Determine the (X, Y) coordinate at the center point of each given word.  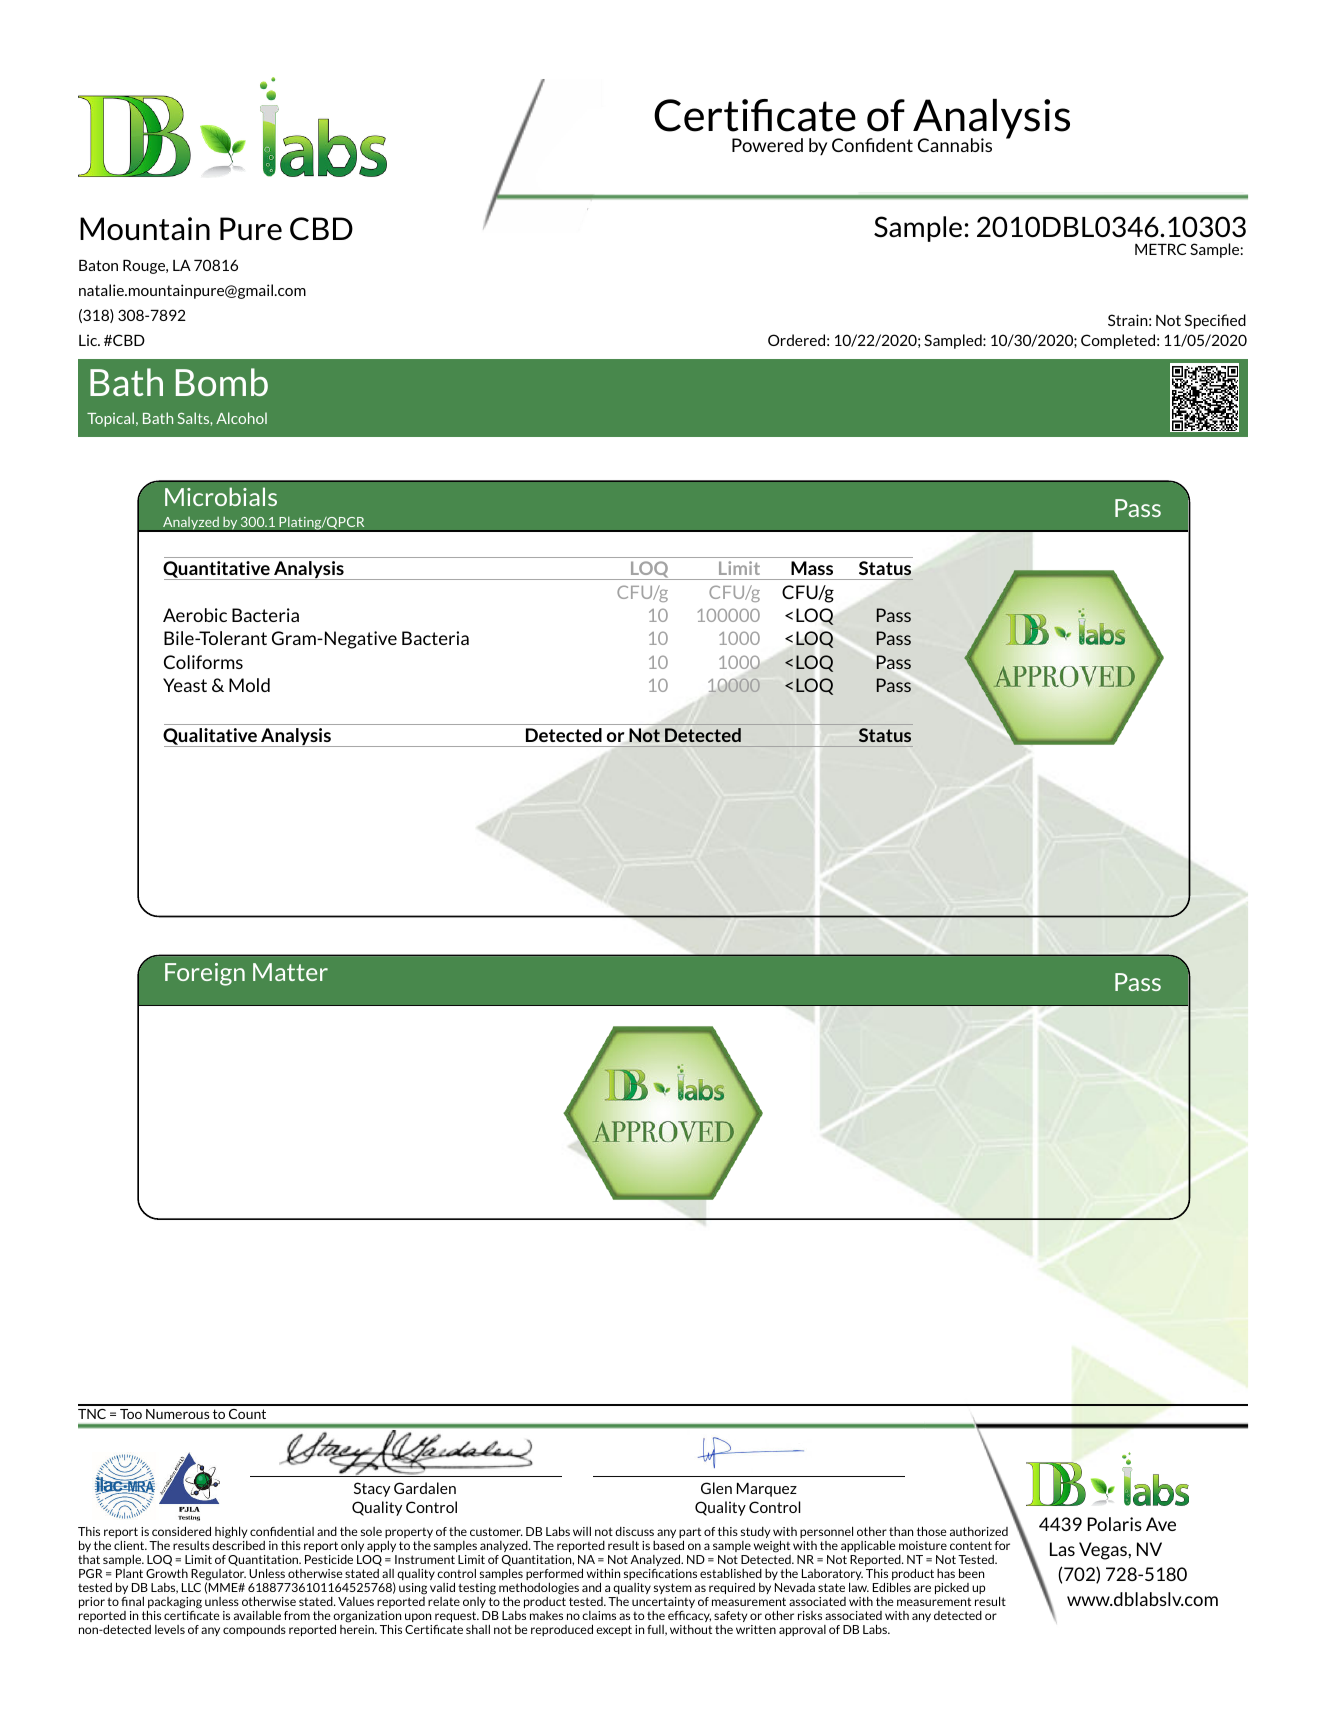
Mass (812, 568)
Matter (290, 972)
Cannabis (955, 145)
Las (1062, 1549)
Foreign (205, 974)
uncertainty (663, 1602)
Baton (98, 265)
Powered (767, 145)
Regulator (218, 1576)
